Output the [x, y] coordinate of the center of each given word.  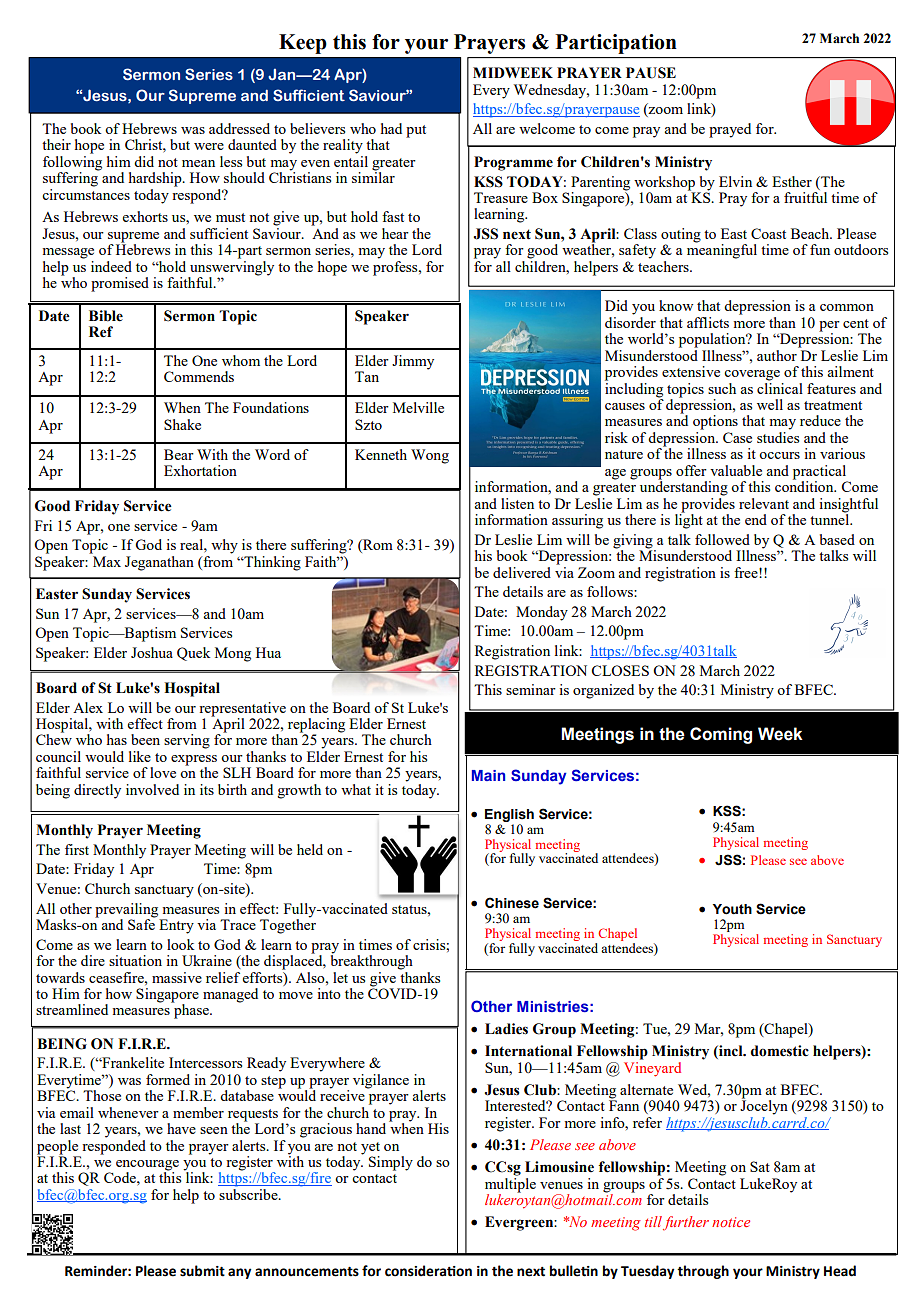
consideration [428, 1271]
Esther [792, 181]
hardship [156, 179]
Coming [721, 735]
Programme [513, 163]
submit [202, 1271]
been [145, 739]
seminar [531, 689]
